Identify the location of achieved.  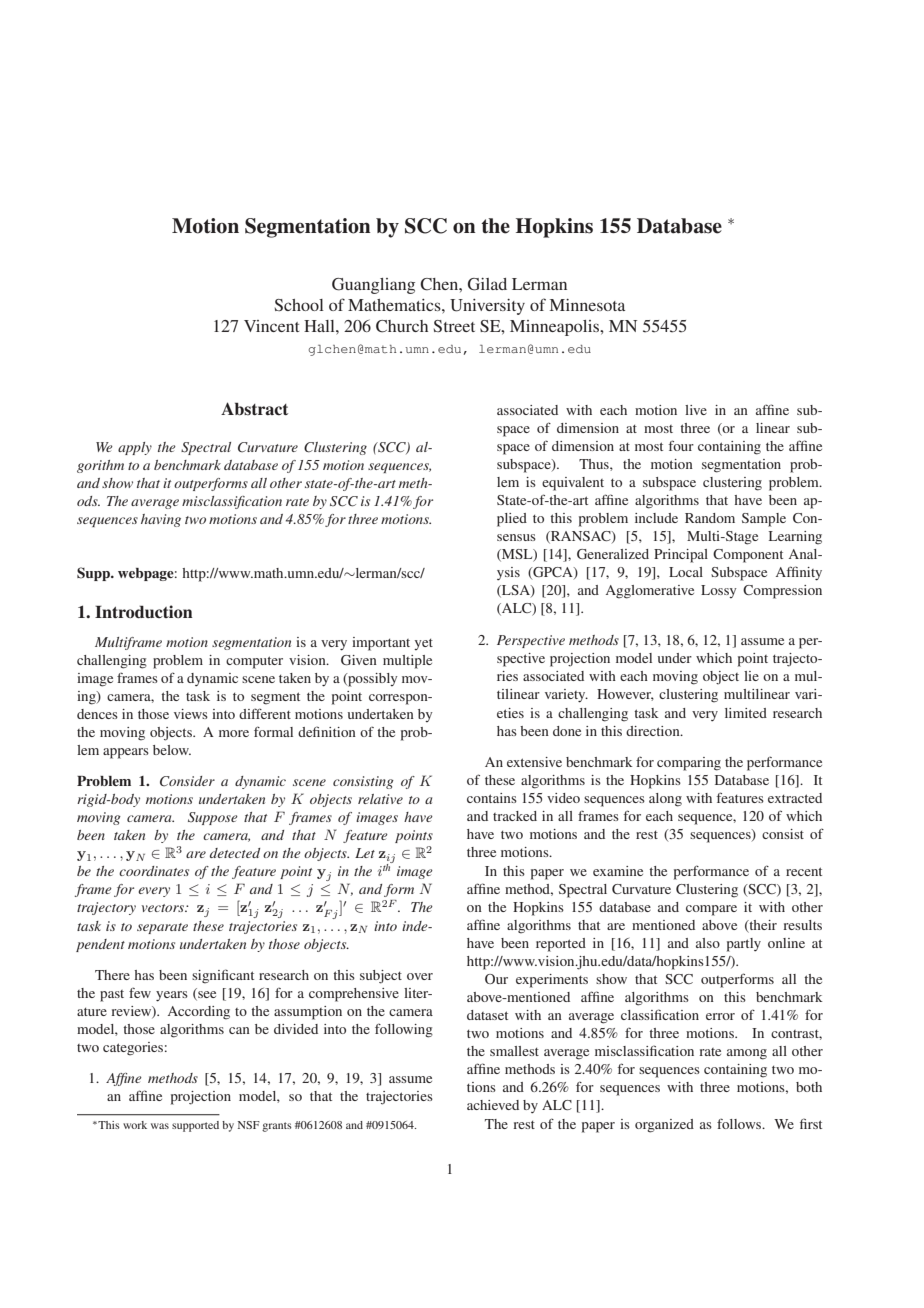
(493, 1105).
